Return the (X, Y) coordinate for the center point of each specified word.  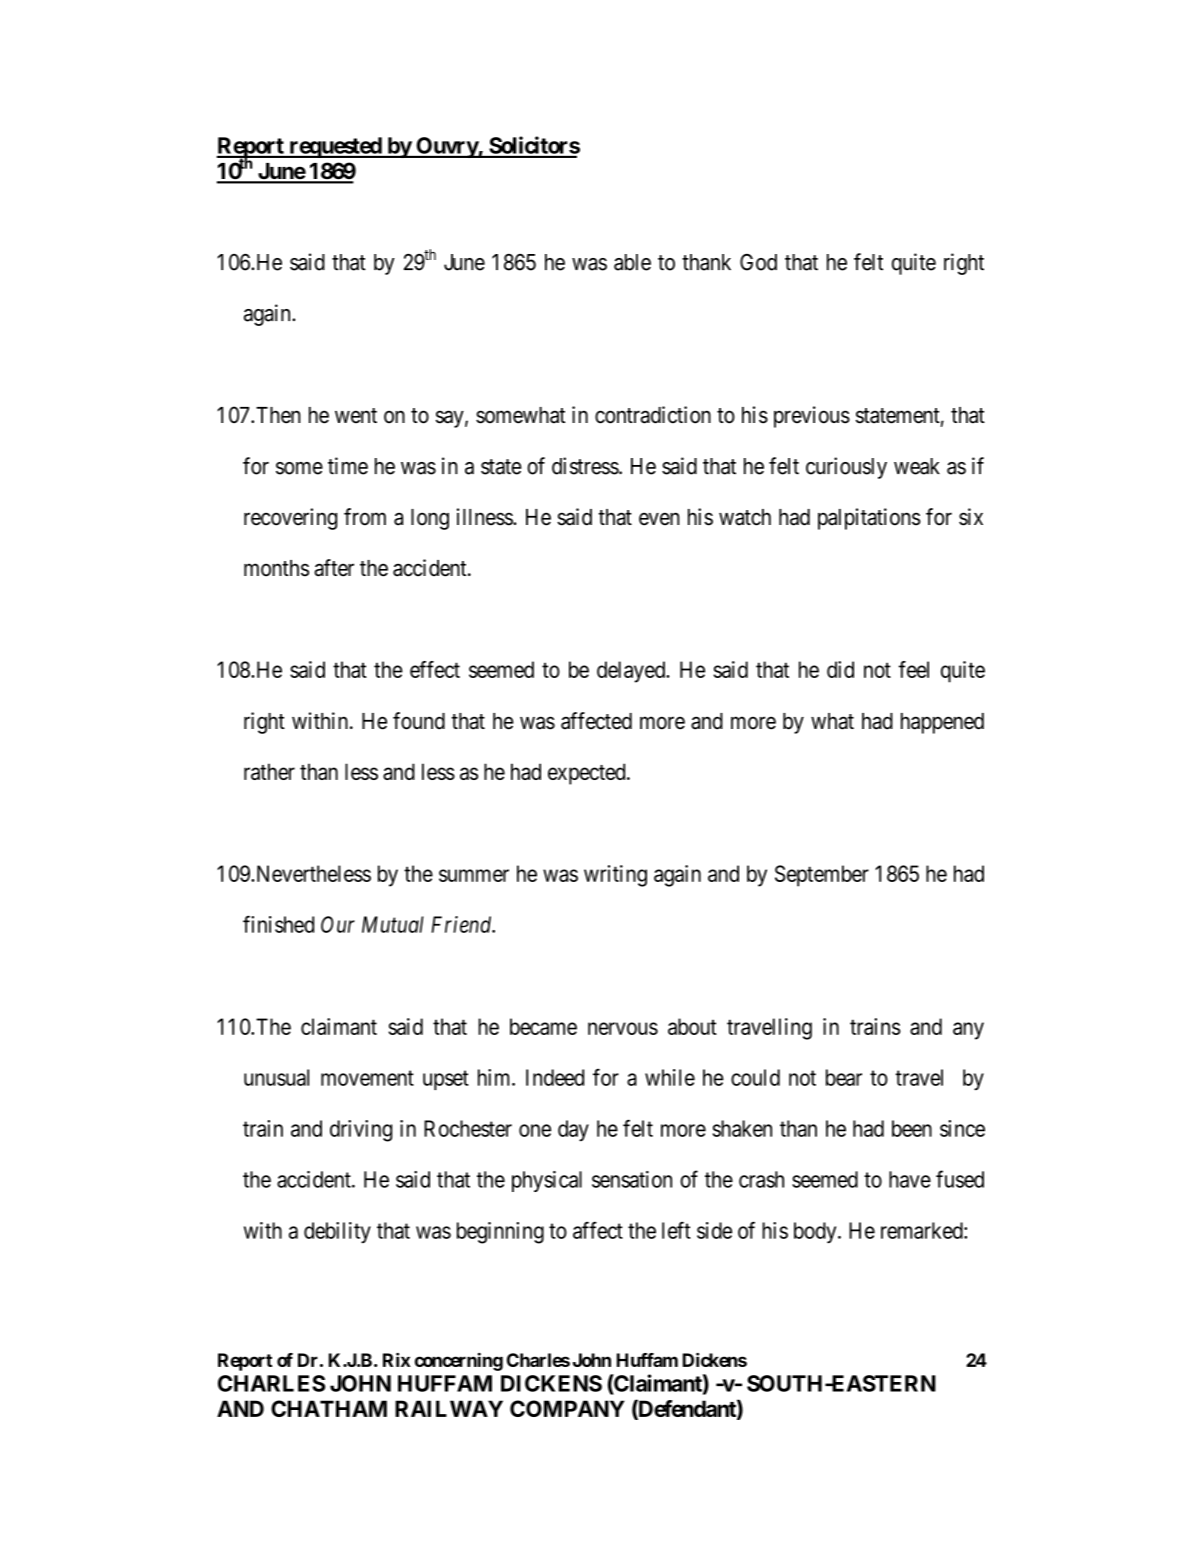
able (632, 262)
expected (588, 774)
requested (335, 147)
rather (269, 771)
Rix (397, 1360)
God (758, 262)
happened (942, 723)
